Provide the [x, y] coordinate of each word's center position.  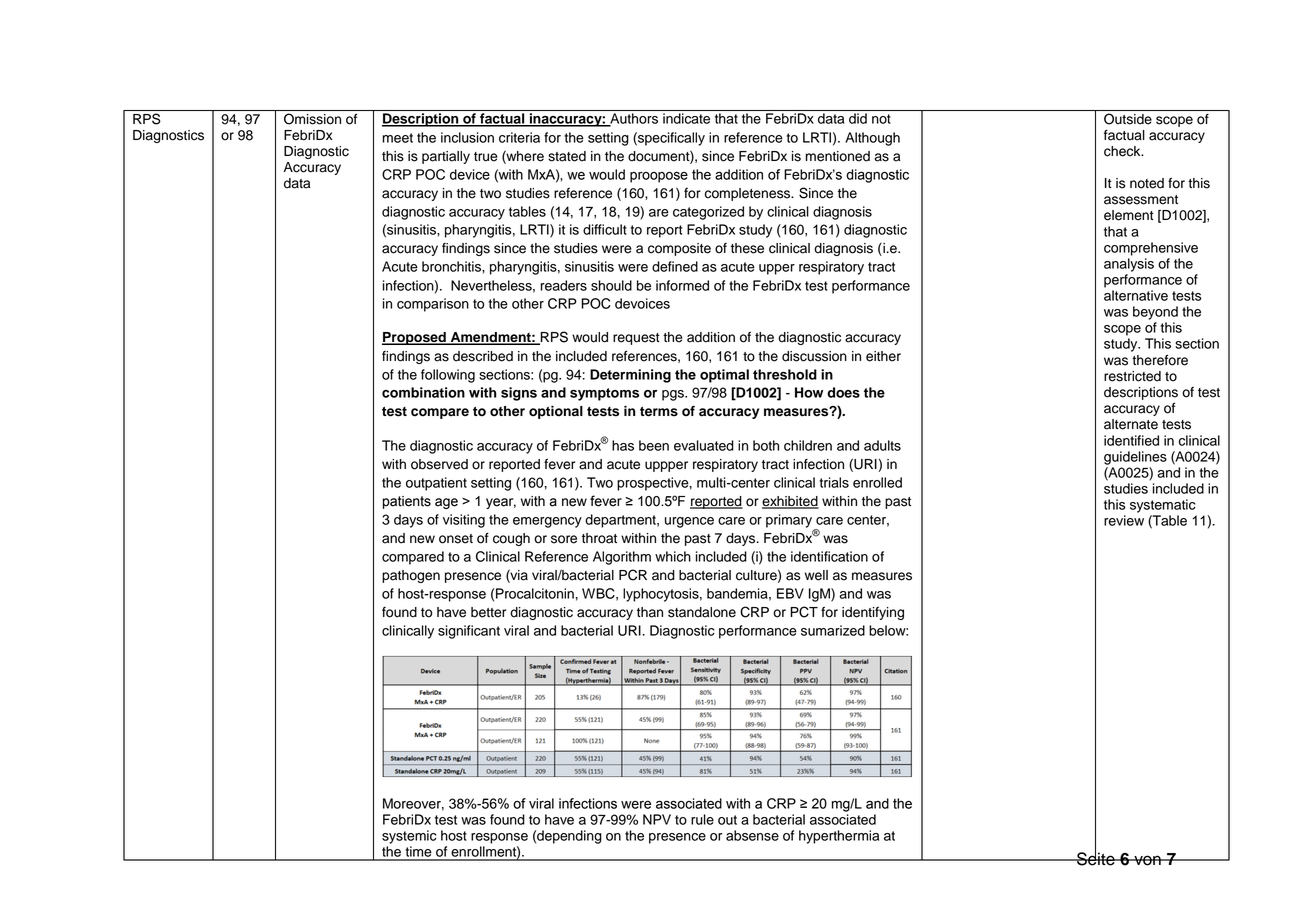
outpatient [436, 484]
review [1124, 520]
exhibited [790, 502]
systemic [409, 837]
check [1123, 151]
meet [397, 138]
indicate [686, 118]
